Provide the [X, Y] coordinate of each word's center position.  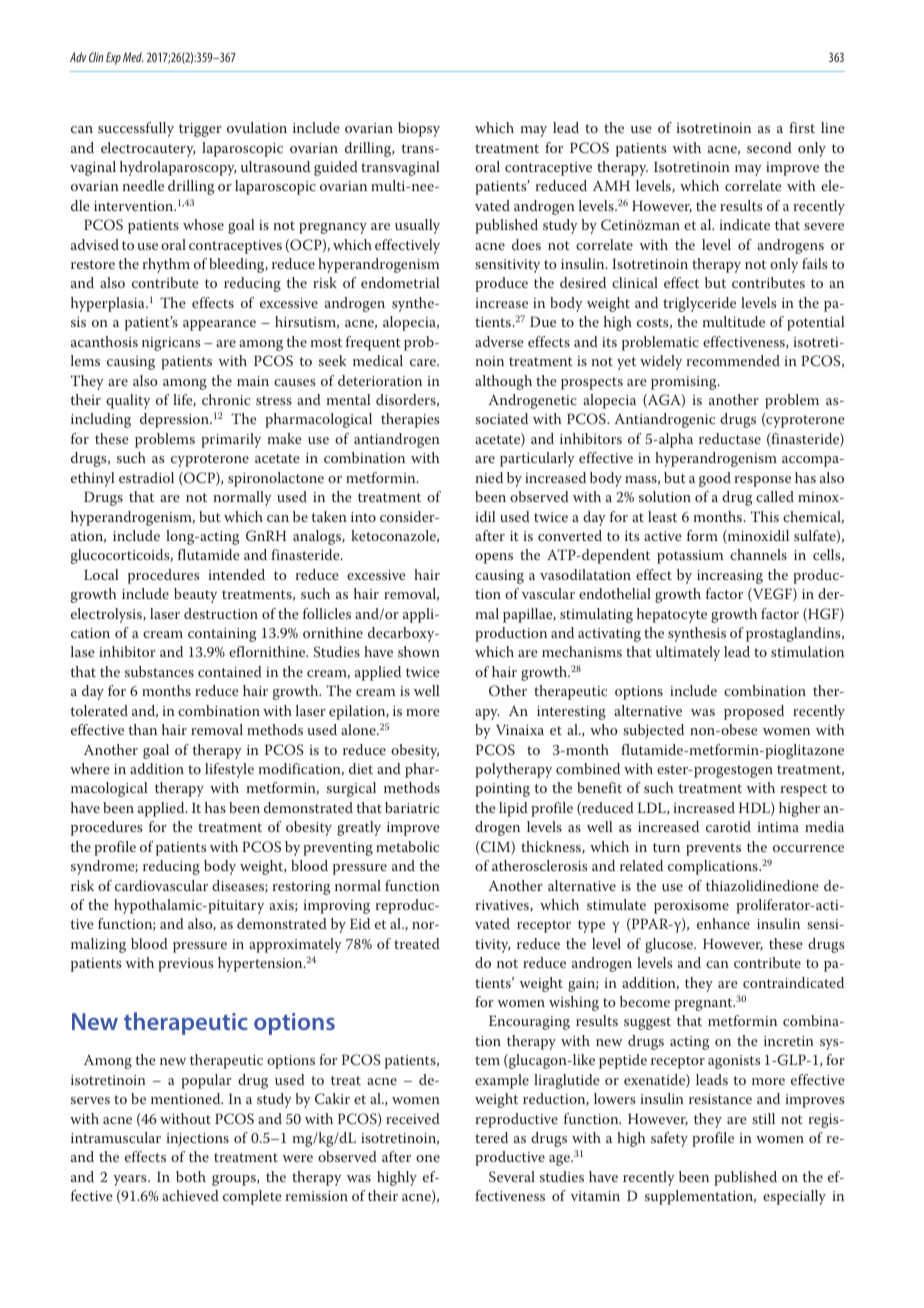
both [191, 1176]
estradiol [146, 477]
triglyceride [699, 304]
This [765, 516]
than [142, 729]
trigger [200, 130]
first [802, 127]
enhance [723, 923]
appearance [219, 325]
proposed [754, 712]
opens [494, 558]
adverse [499, 341]
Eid [360, 923]
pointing [502, 790]
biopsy [419, 129]
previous [185, 965]
